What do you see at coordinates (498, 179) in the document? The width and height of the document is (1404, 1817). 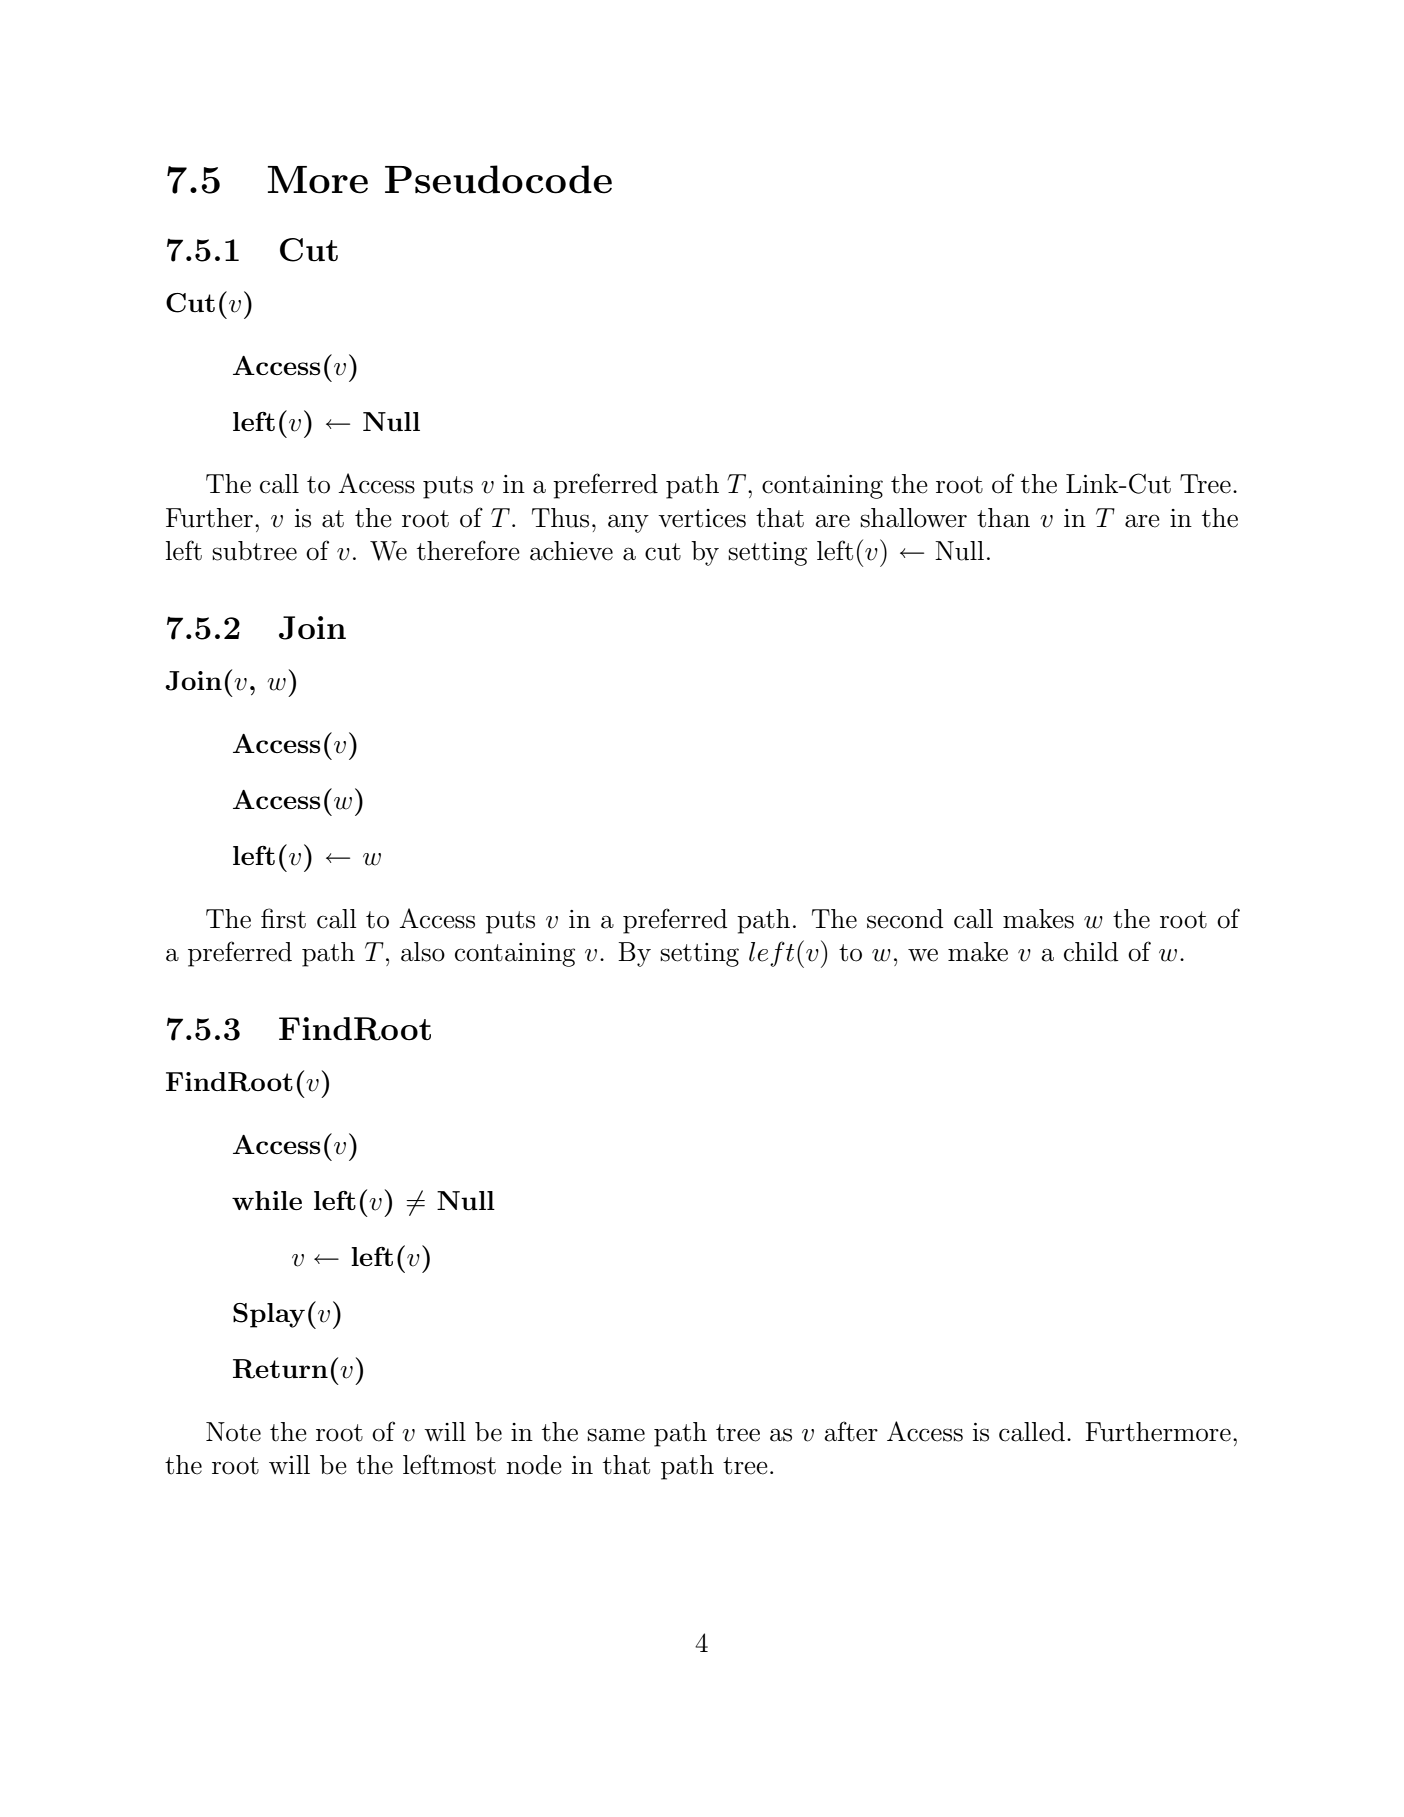 I see `Pseudocode` at bounding box center [498, 179].
